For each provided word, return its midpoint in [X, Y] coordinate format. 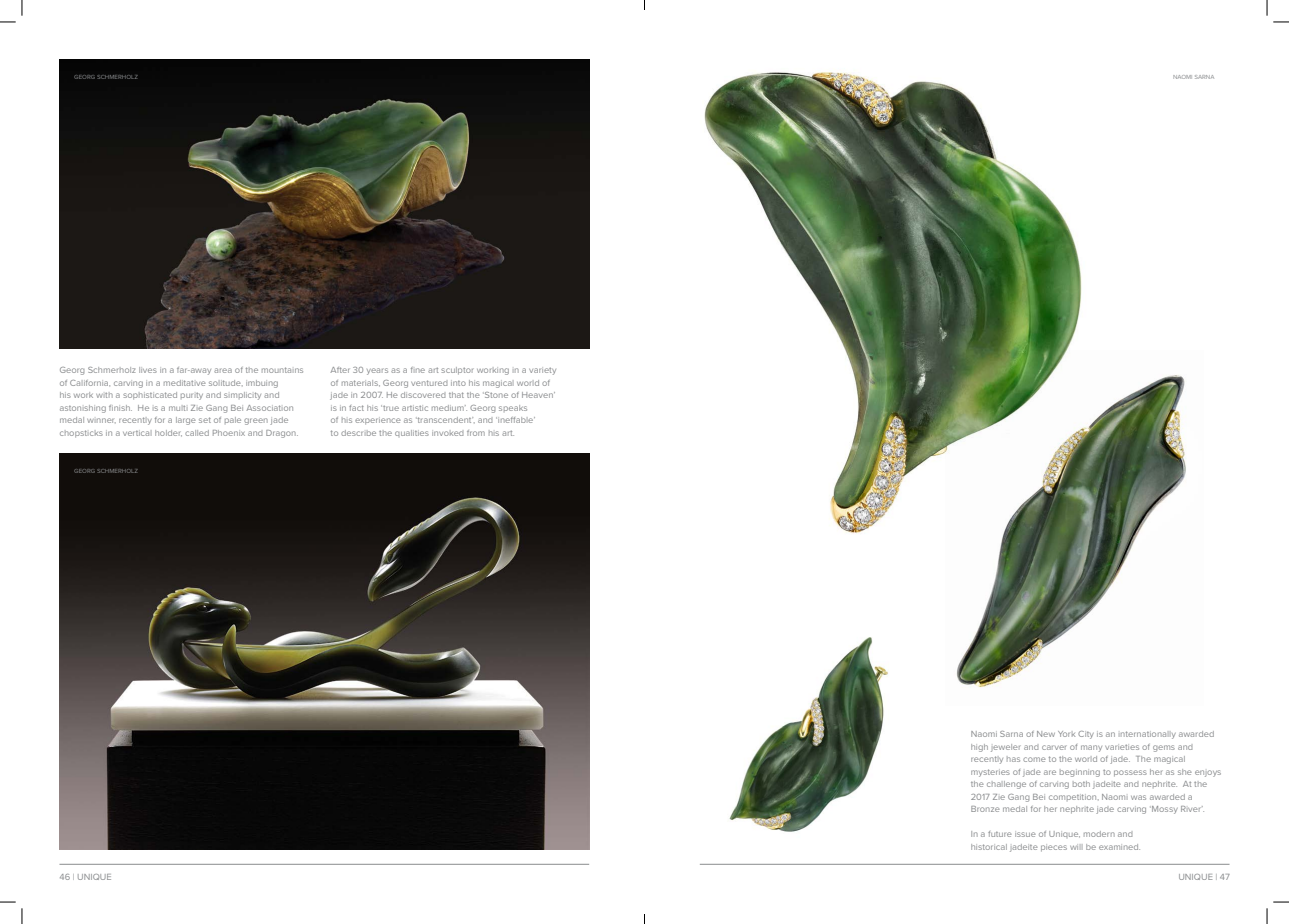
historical [989, 847]
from [476, 433]
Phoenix [229, 433]
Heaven [538, 395]
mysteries [990, 773]
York [1066, 734]
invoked [447, 433]
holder [168, 433]
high [979, 748]
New [1046, 734]
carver [1054, 747]
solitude [226, 383]
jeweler [1005, 748]
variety [542, 371]
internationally [1147, 735]
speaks [513, 408]
